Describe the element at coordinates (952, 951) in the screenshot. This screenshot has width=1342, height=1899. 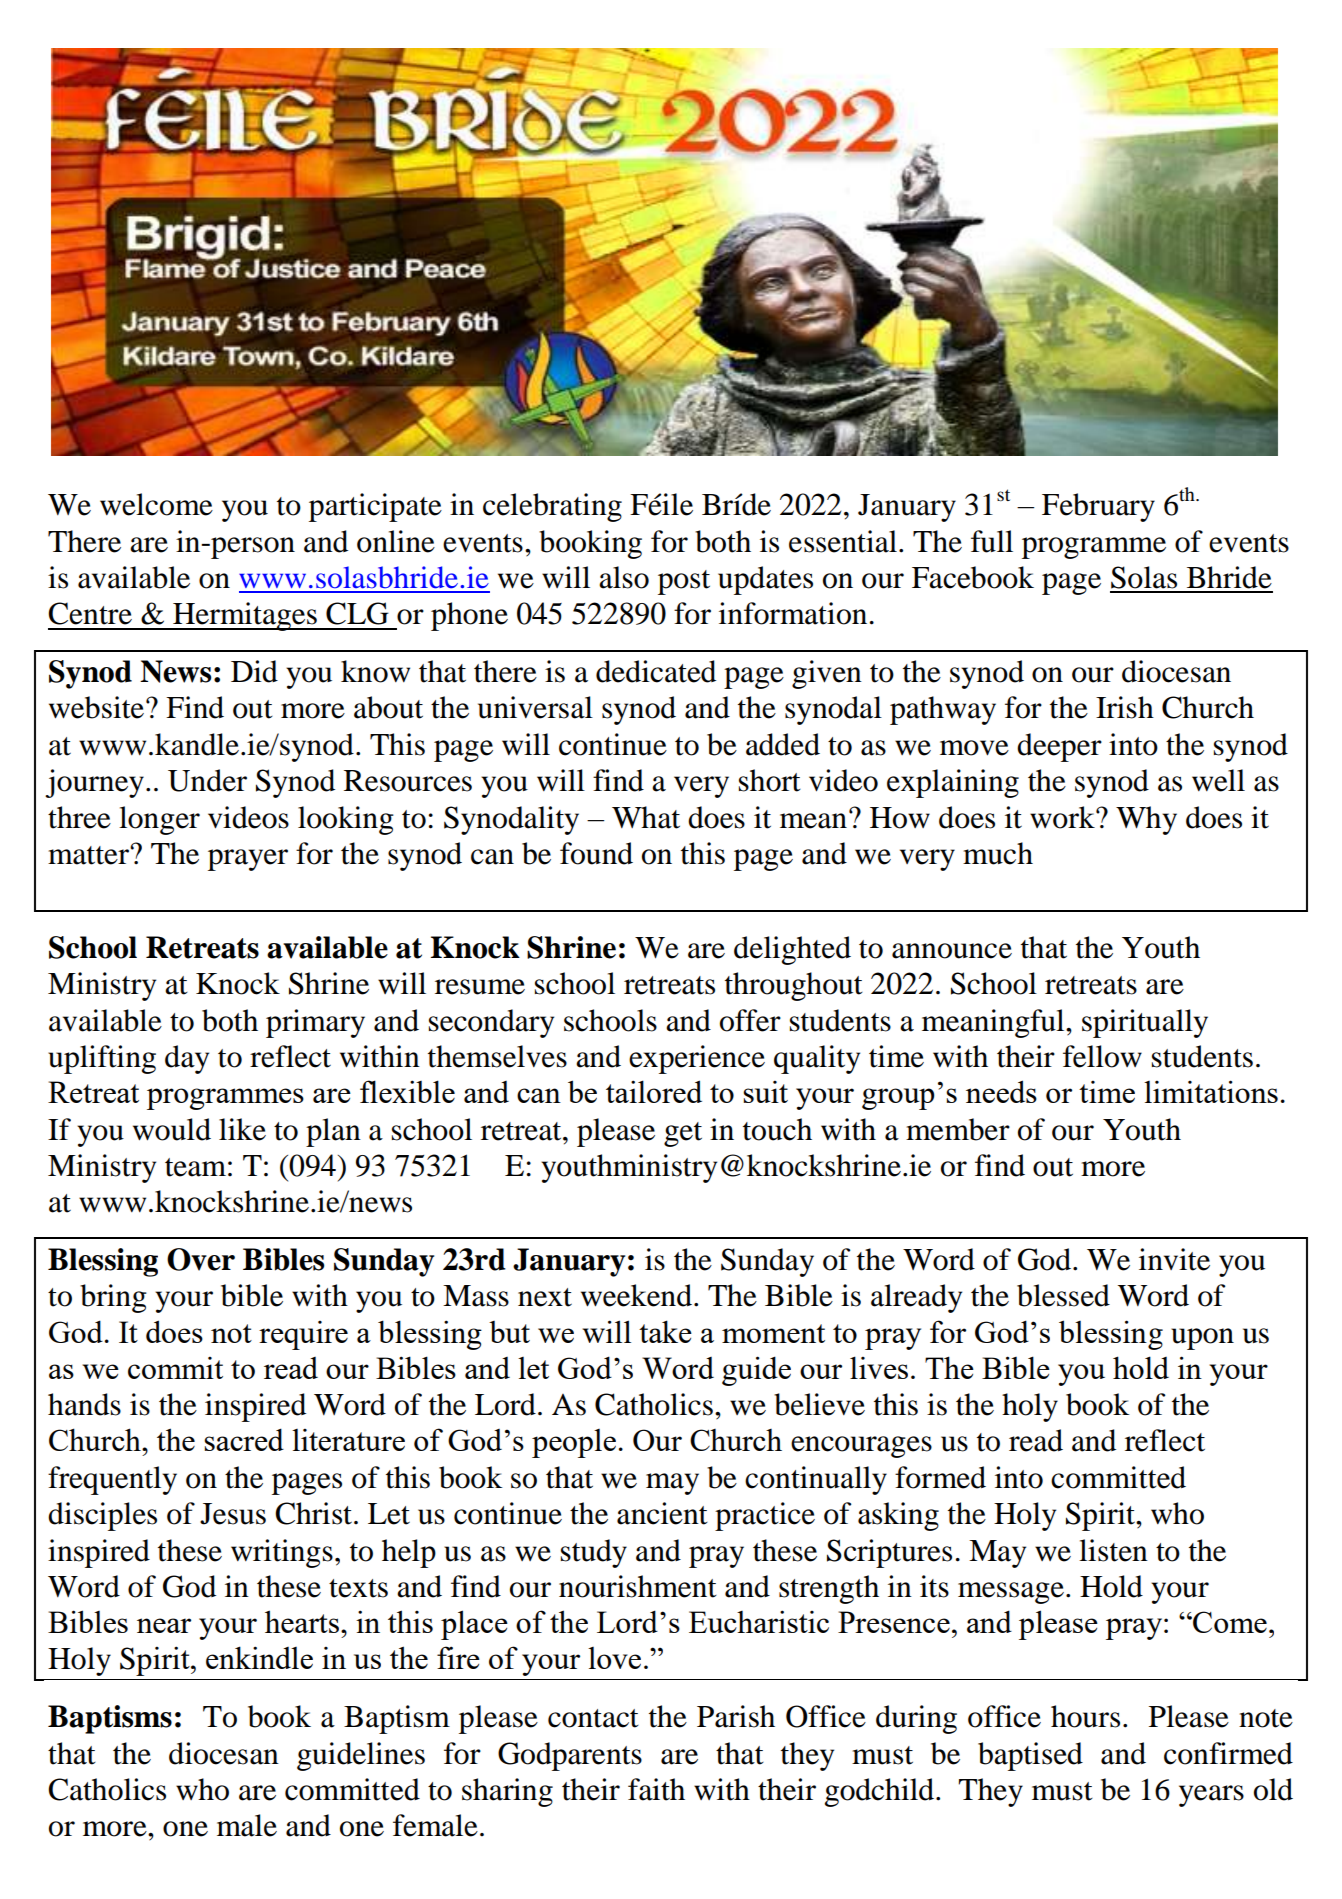
I see `announce` at that location.
